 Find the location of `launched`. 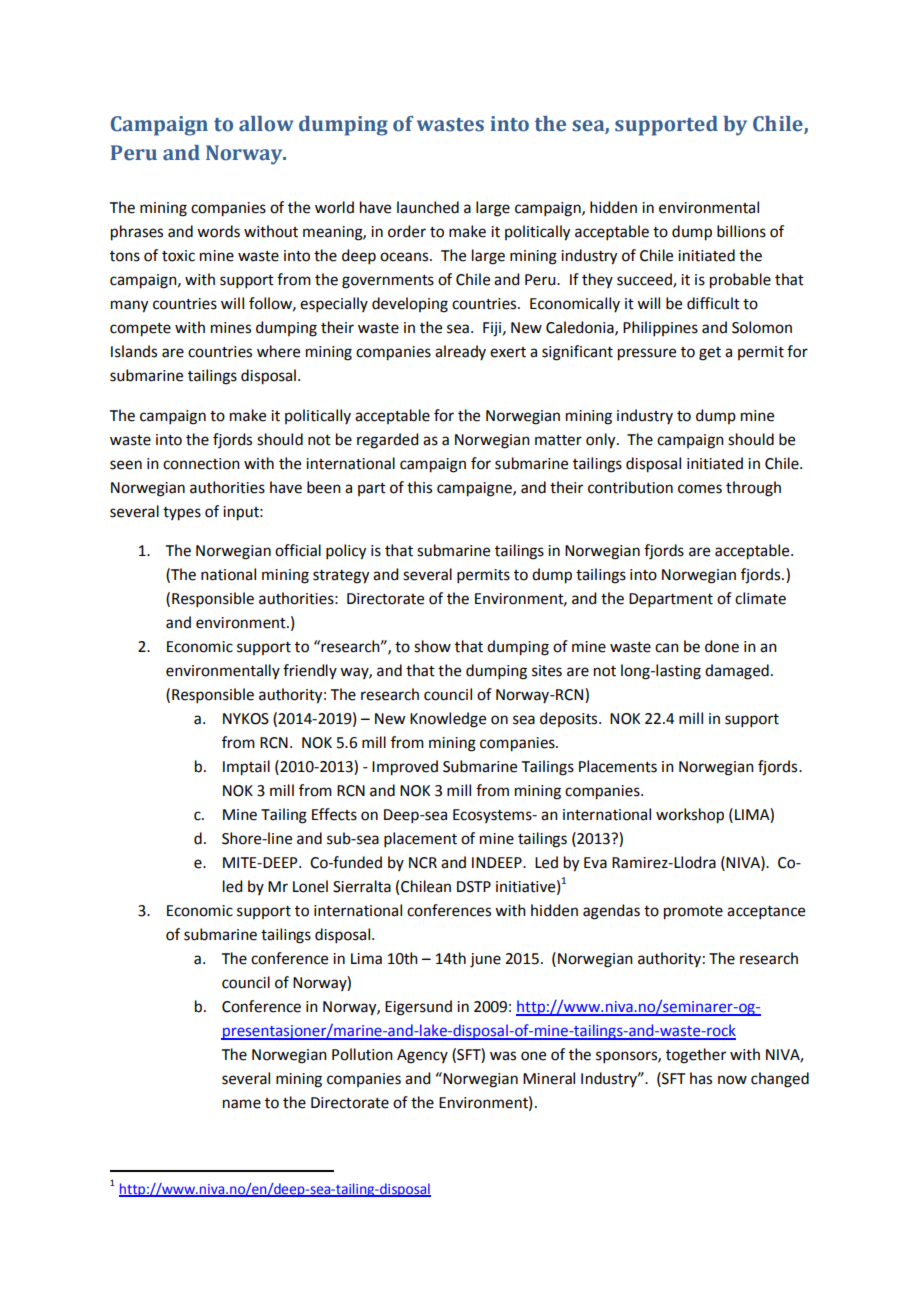

launched is located at coordinates (428, 207).
